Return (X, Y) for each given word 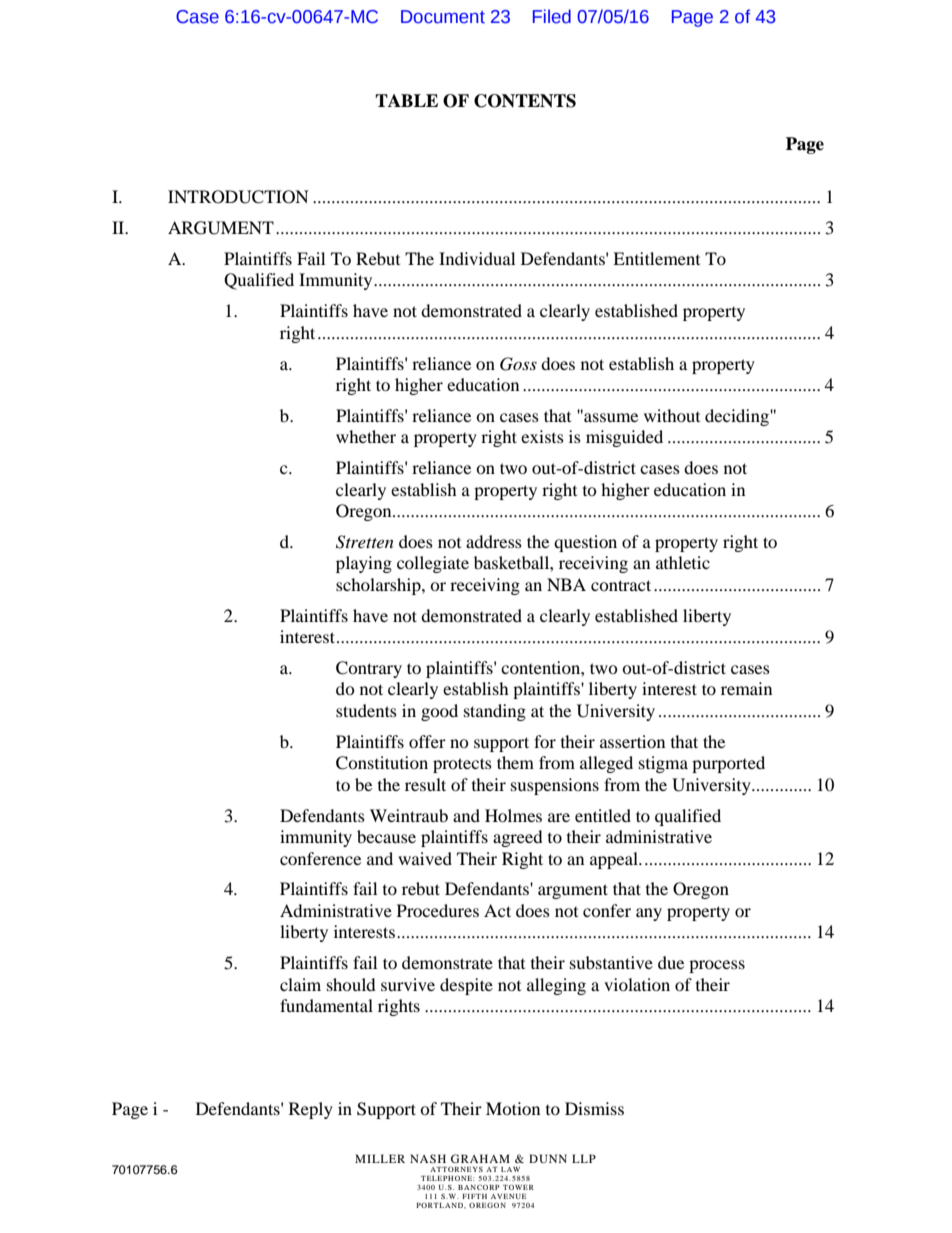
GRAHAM (480, 1158)
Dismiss (594, 1108)
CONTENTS (525, 101)
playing (364, 564)
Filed (552, 16)
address (494, 541)
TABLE (406, 100)
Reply (311, 1110)
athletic (683, 562)
